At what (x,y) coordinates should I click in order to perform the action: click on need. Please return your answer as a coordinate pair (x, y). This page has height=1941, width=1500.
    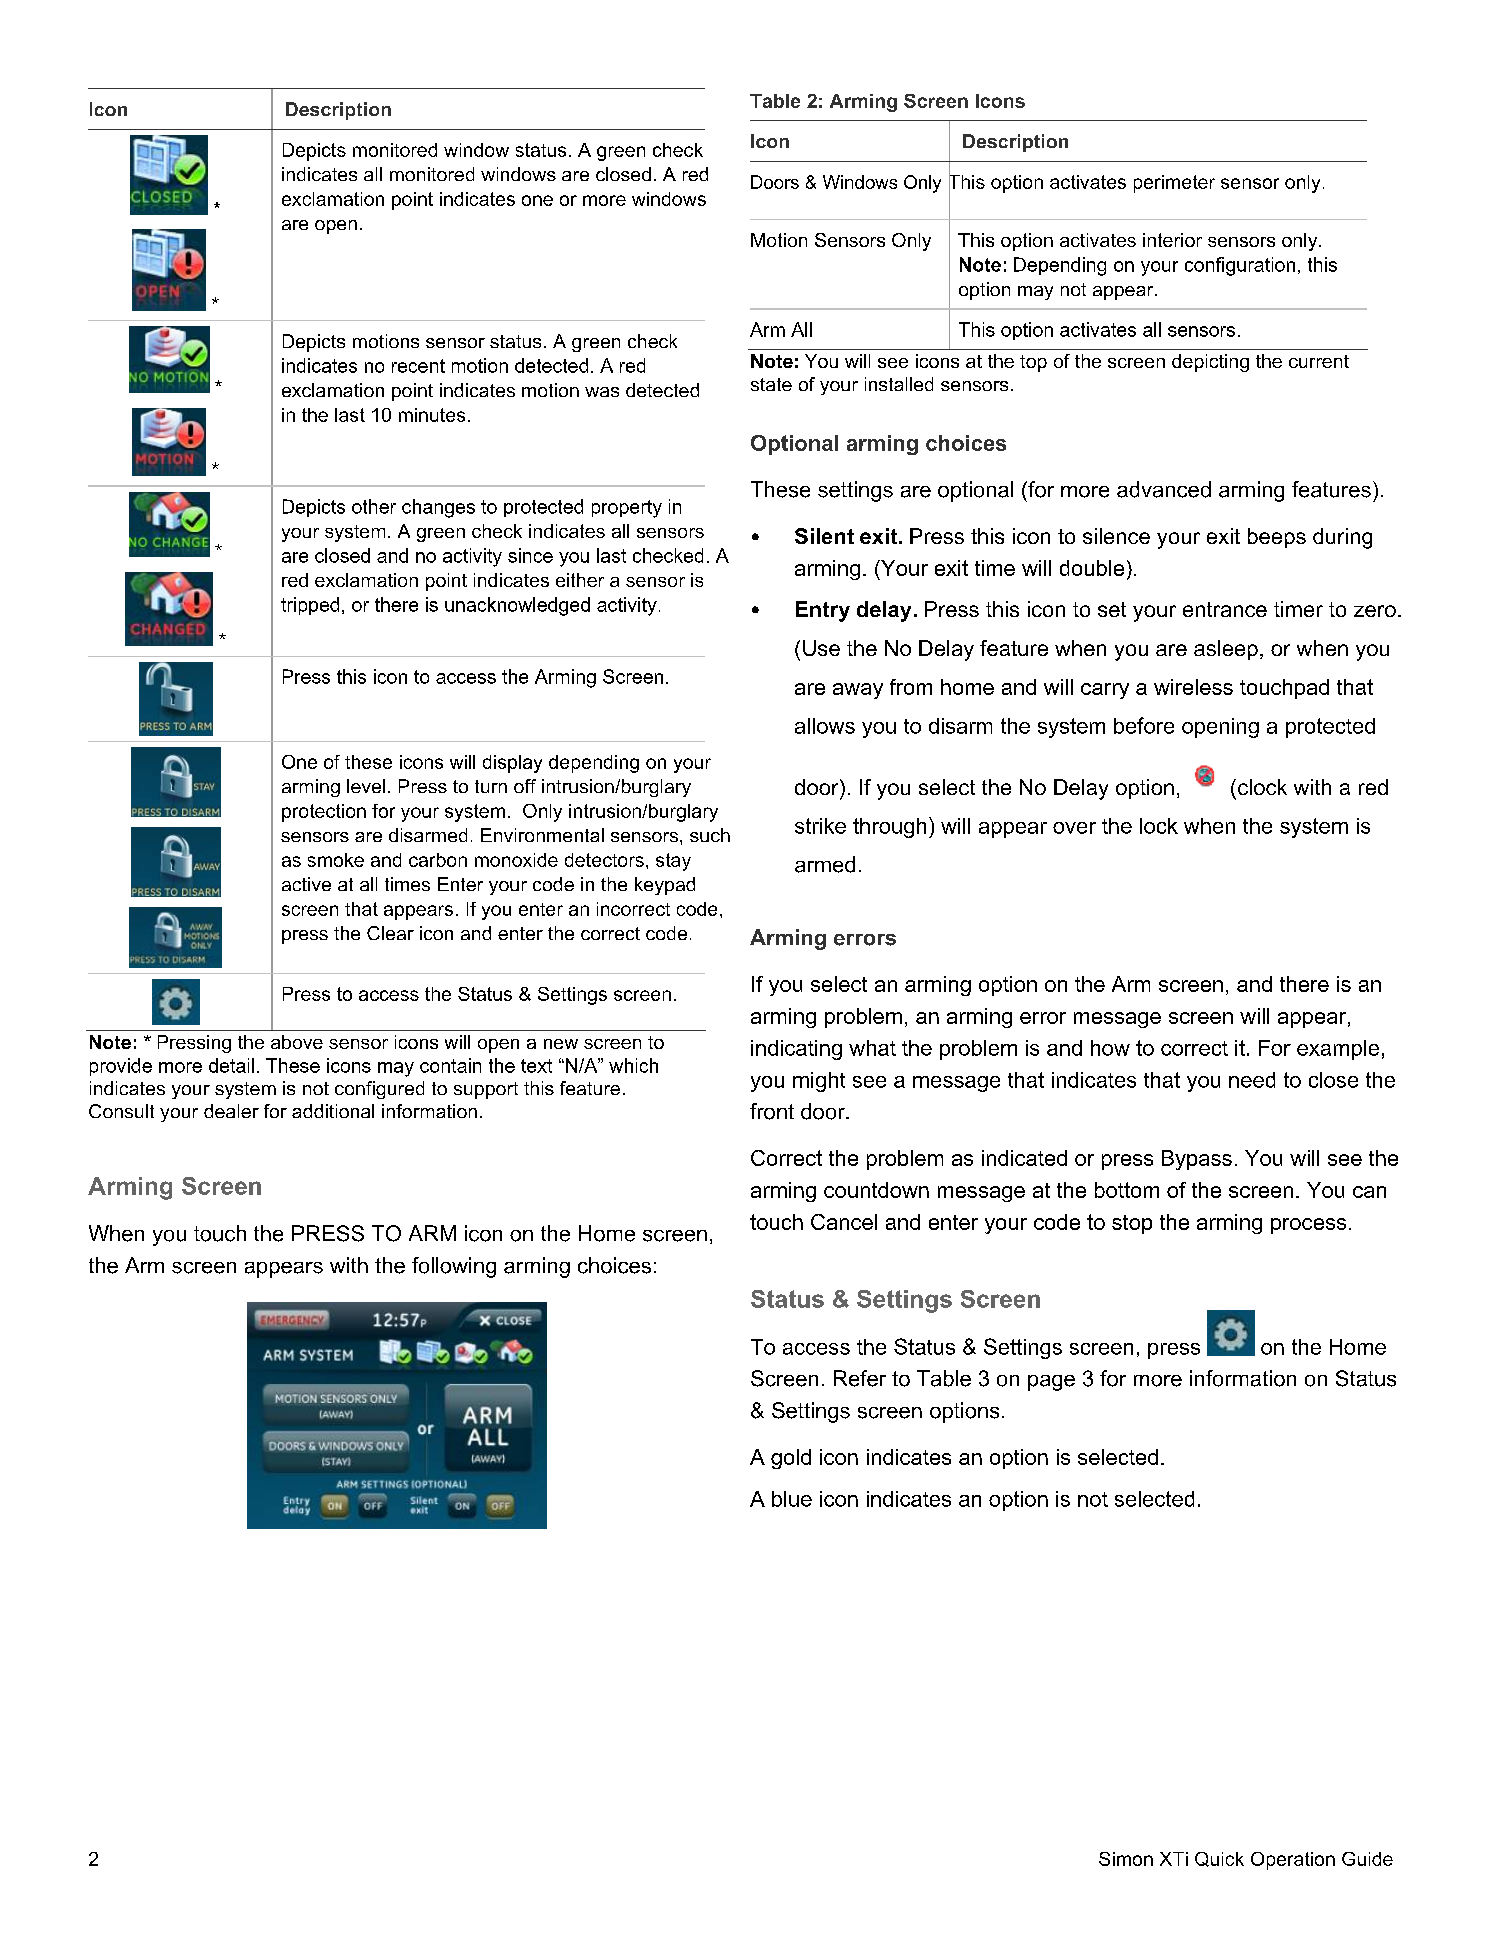
    Looking at the image, I should click on (1252, 1080).
